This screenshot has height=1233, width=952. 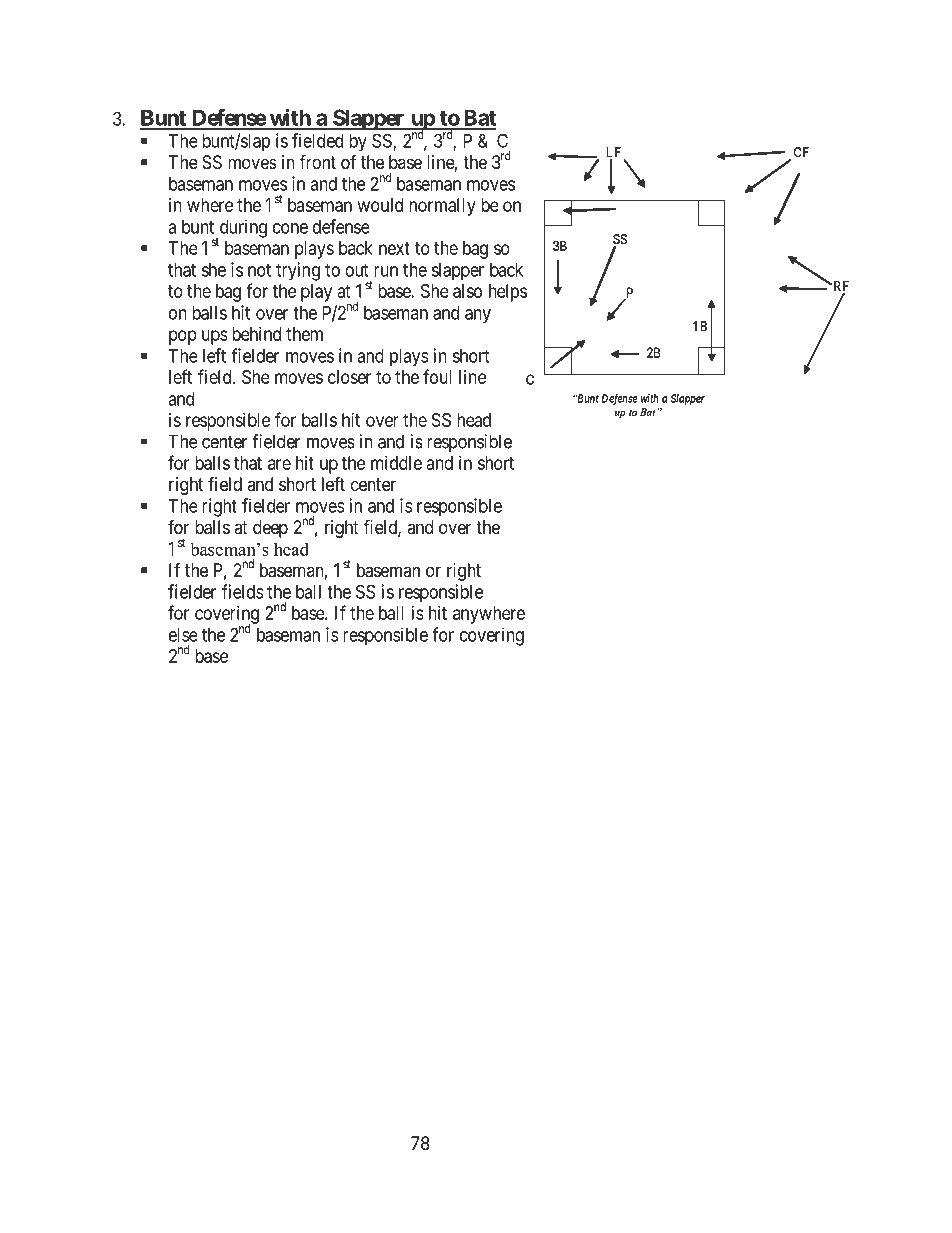 I want to click on ups, so click(x=214, y=337).
